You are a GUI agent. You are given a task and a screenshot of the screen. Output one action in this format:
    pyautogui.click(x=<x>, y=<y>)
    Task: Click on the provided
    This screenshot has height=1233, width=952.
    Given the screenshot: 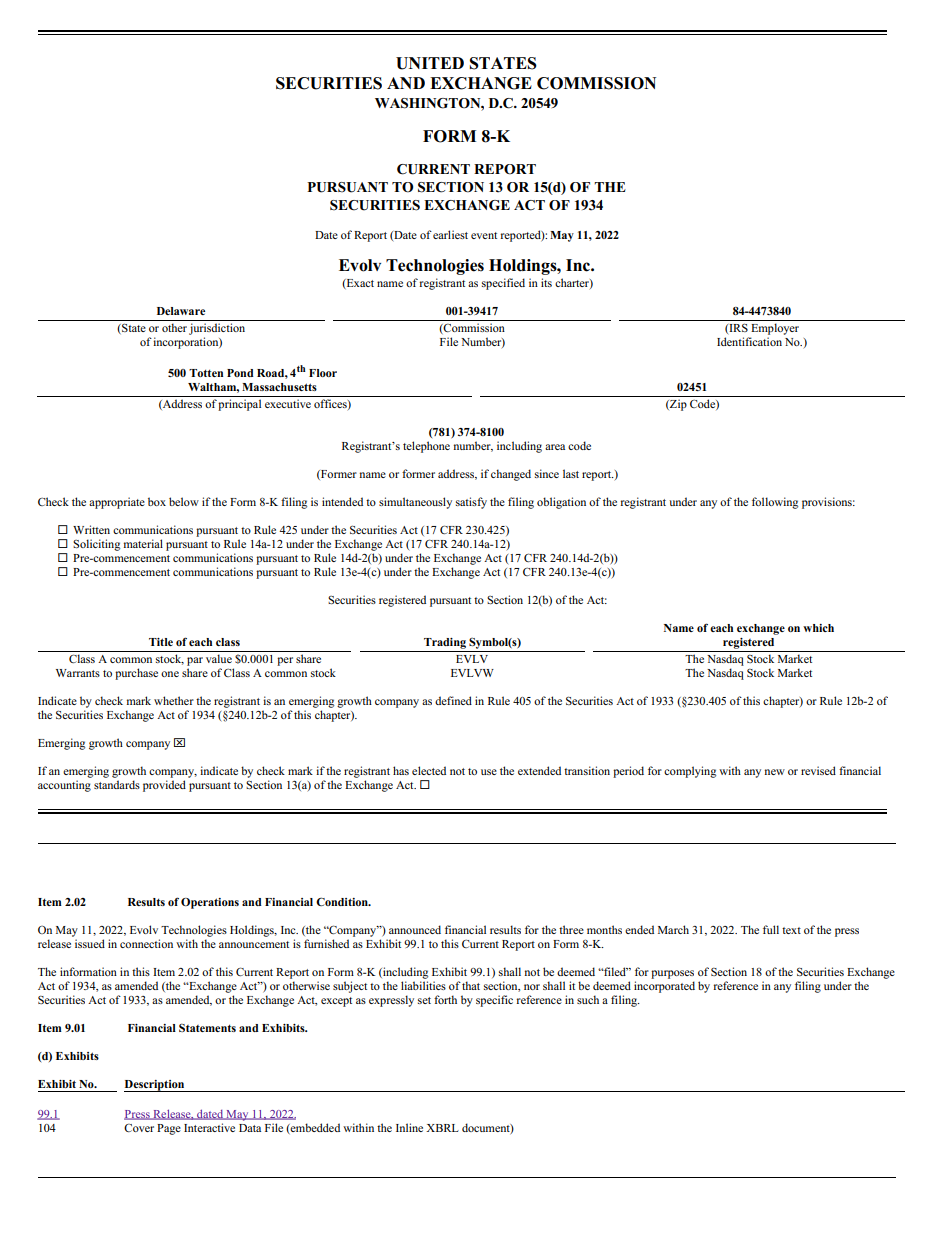 What is the action you would take?
    pyautogui.click(x=164, y=786)
